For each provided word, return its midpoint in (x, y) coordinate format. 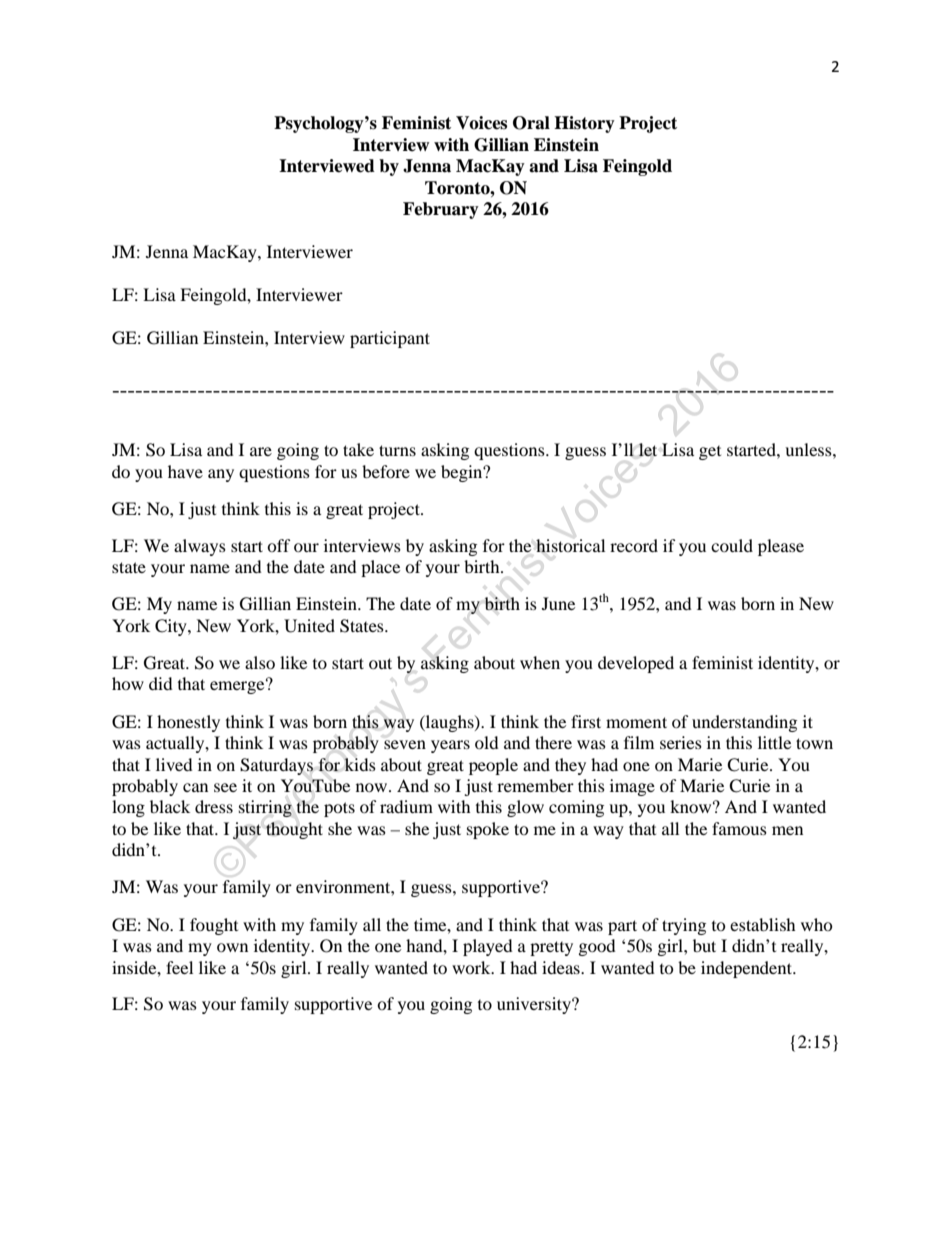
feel (179, 967)
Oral (531, 123)
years (450, 746)
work (472, 967)
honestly (188, 723)
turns (397, 450)
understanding (744, 723)
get (710, 453)
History (584, 124)
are (261, 451)
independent (748, 969)
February (441, 210)
